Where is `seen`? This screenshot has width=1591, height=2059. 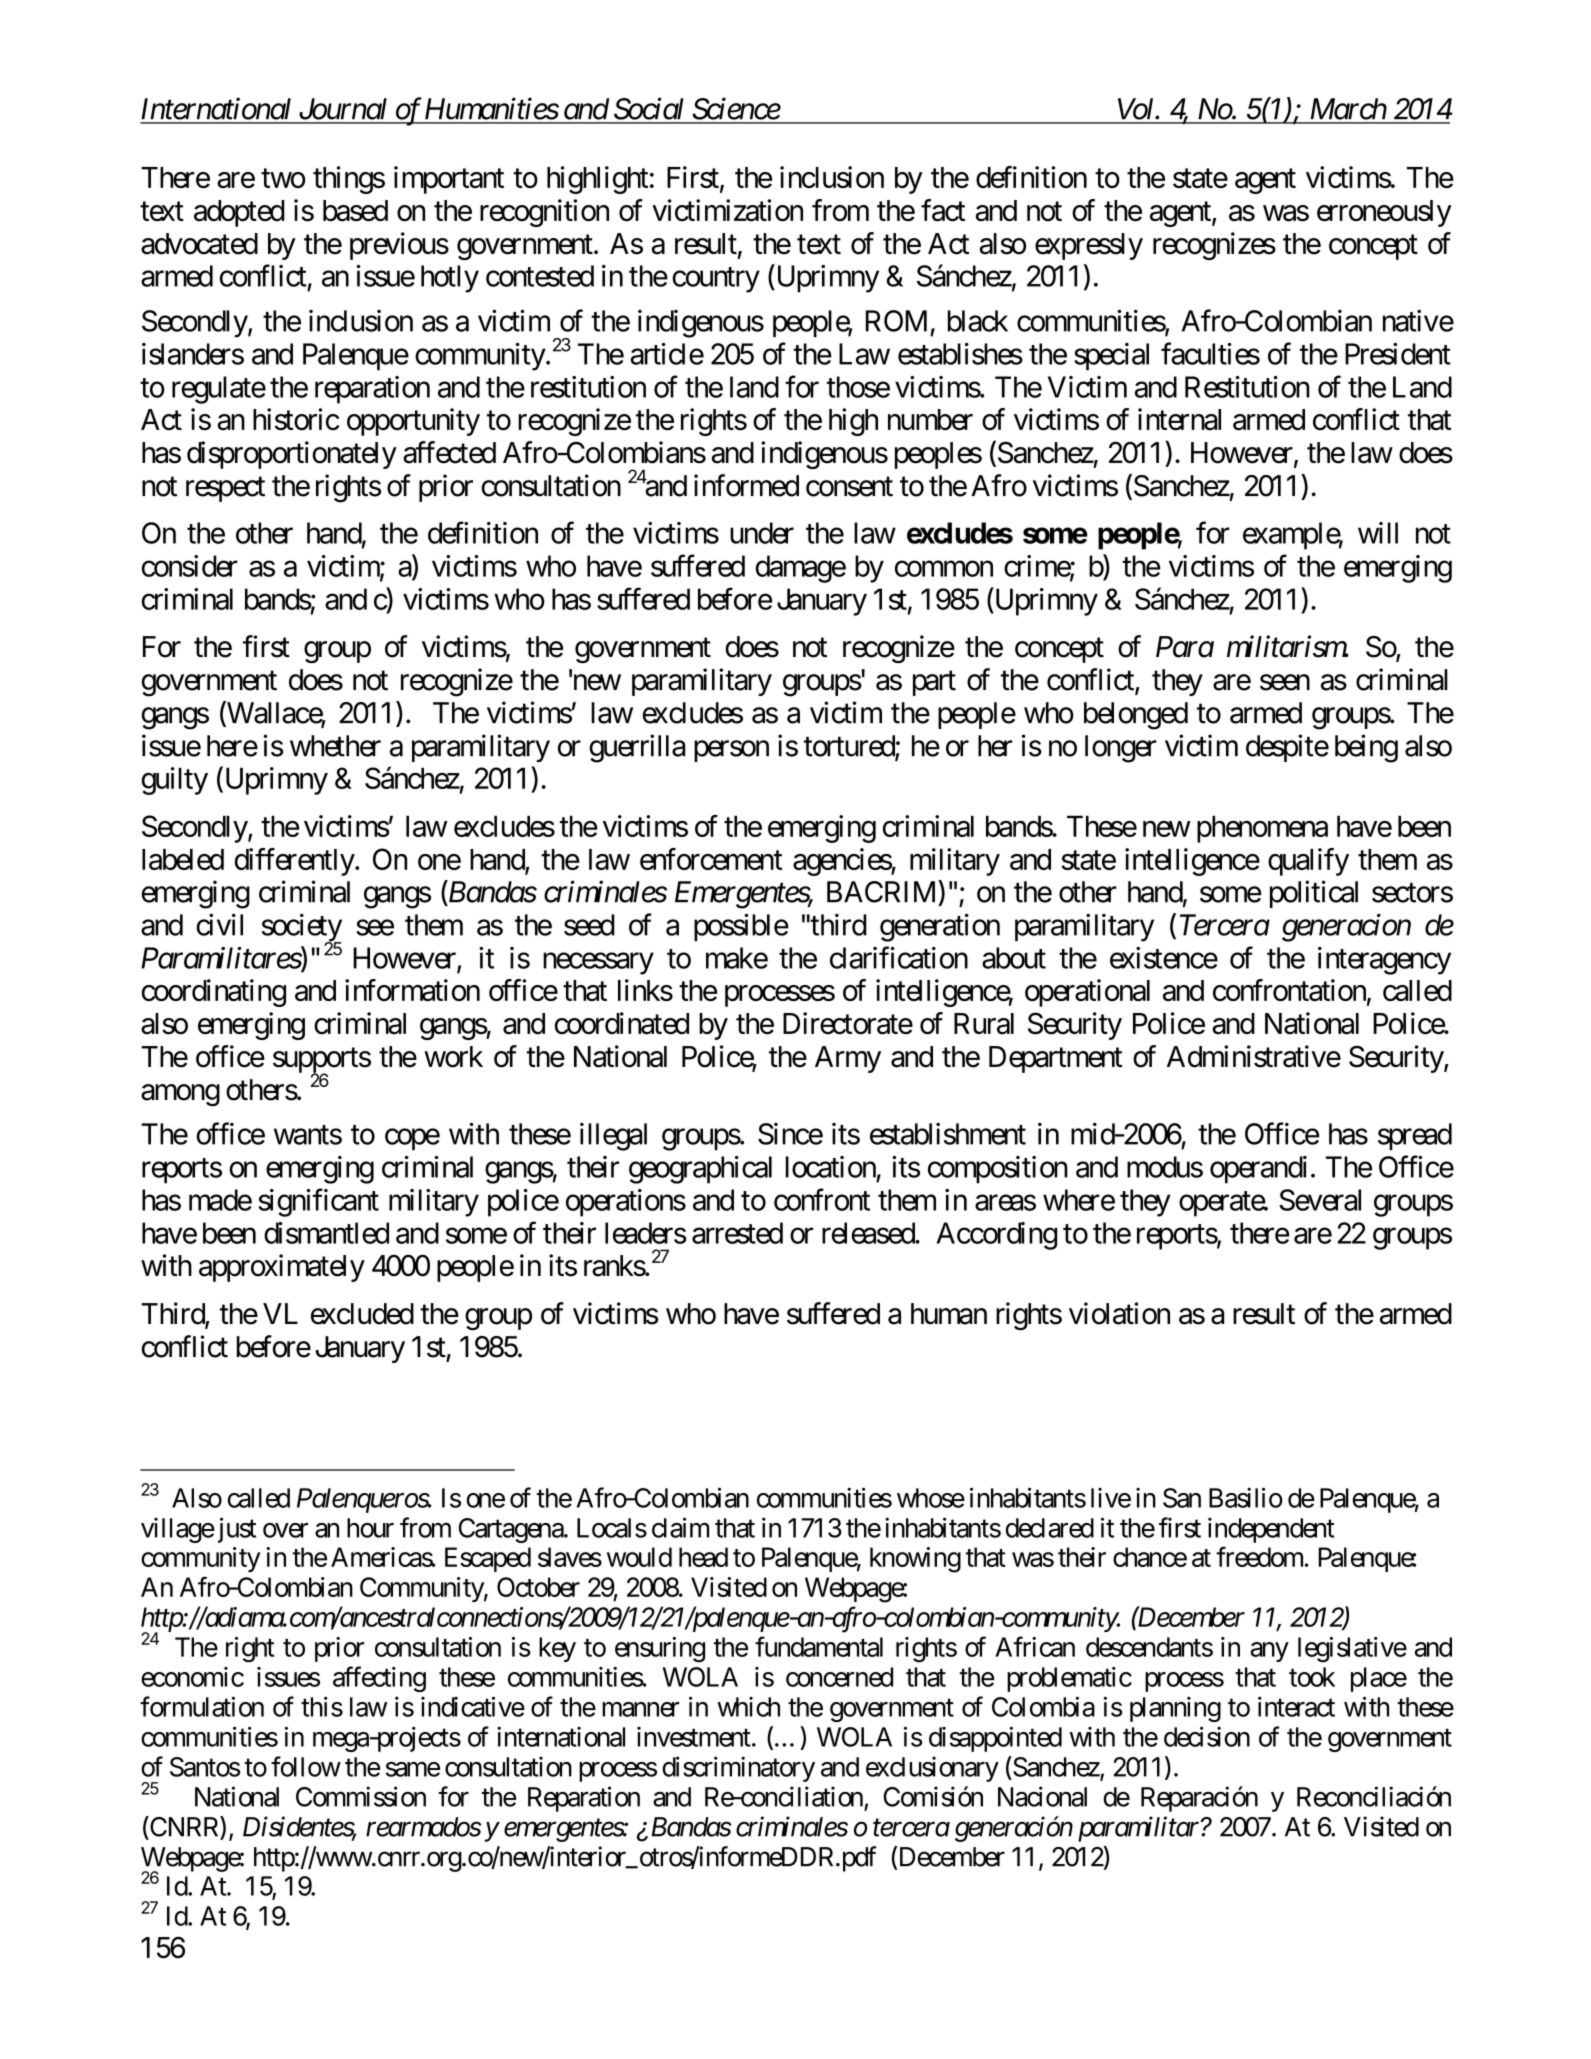
seen is located at coordinates (1285, 682).
